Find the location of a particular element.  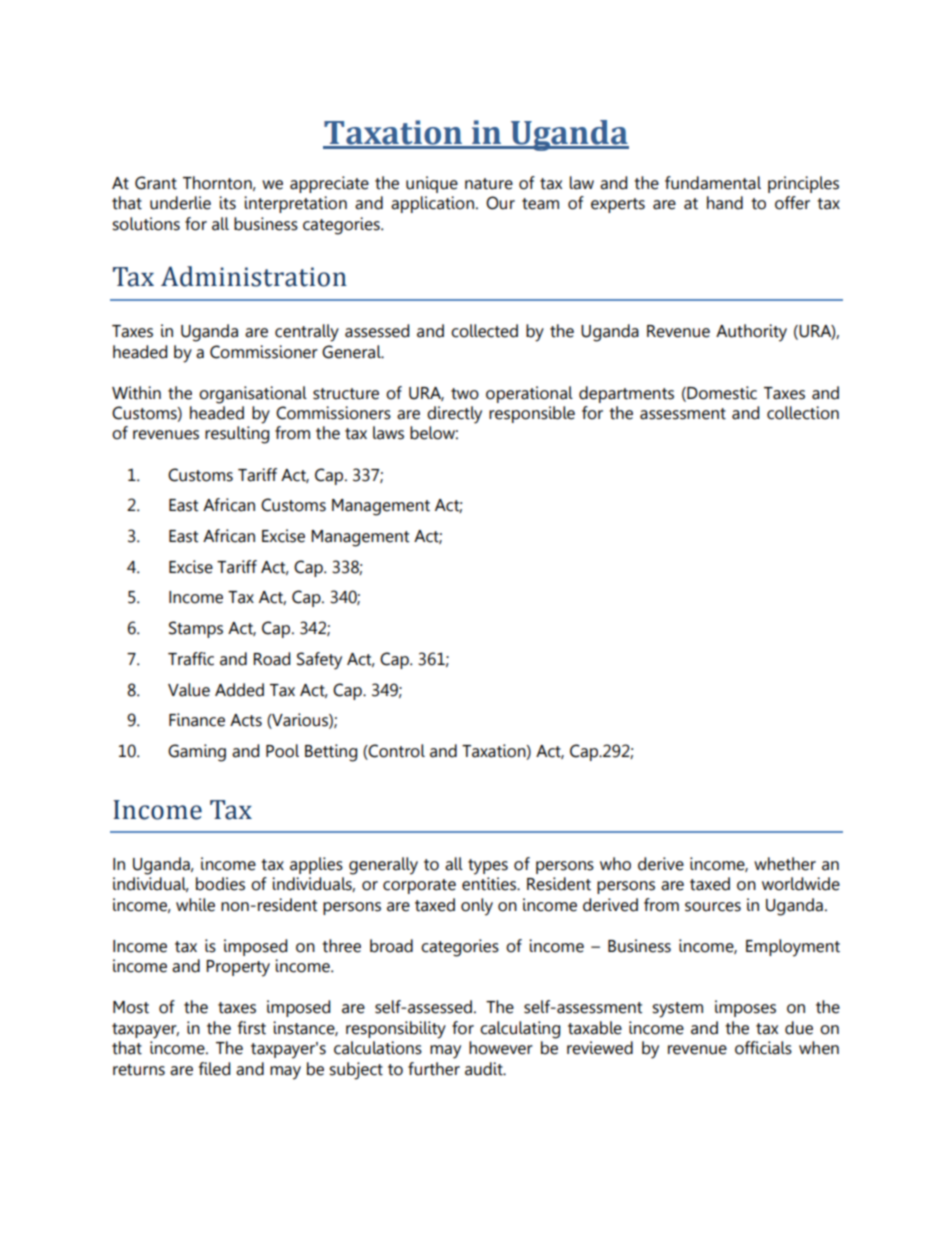

officials is located at coordinates (763, 1048).
